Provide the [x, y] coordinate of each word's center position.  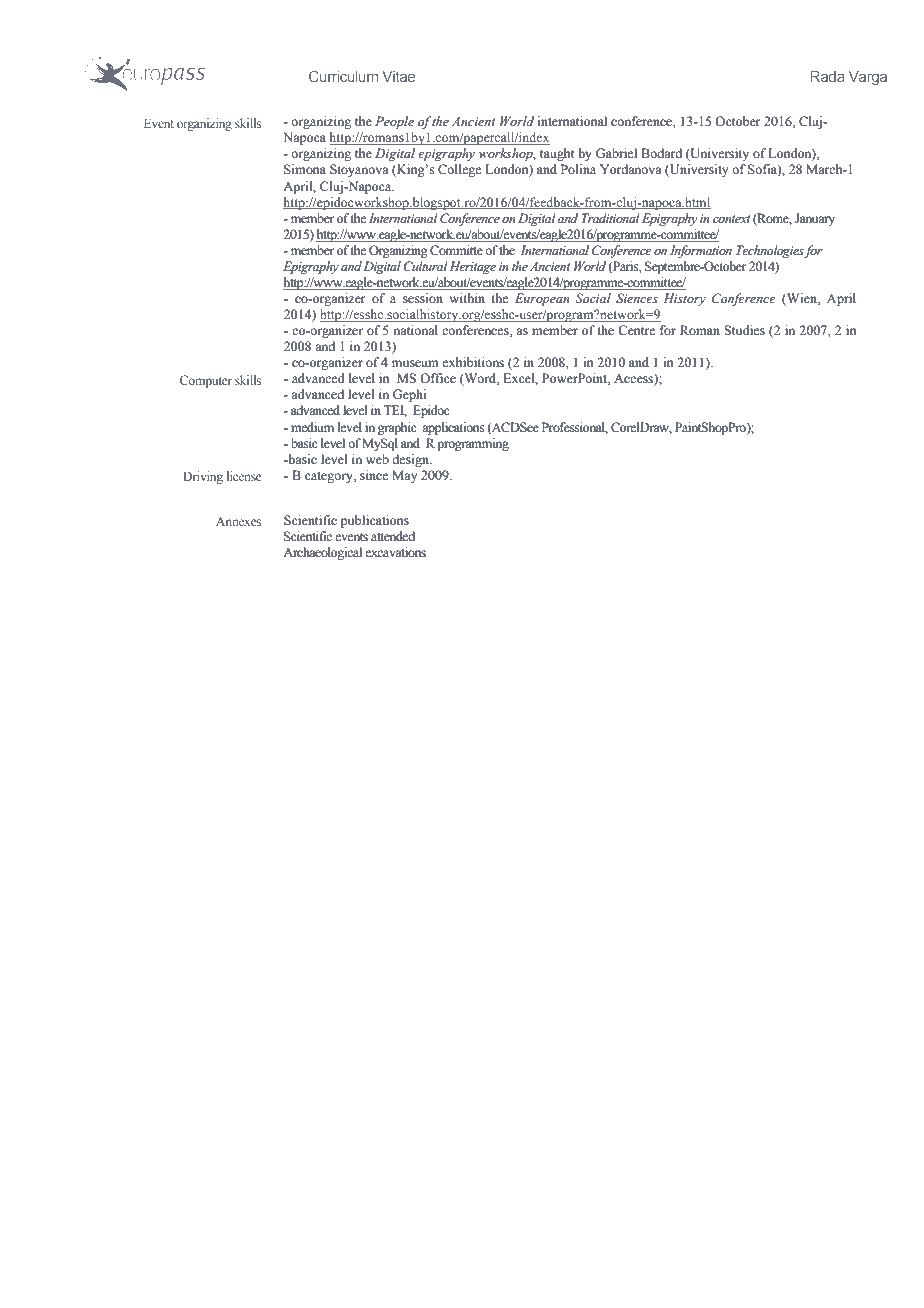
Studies [744, 330]
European [542, 299]
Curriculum [343, 76]
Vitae [398, 76]
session [423, 298]
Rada [827, 76]
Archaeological [322, 553]
